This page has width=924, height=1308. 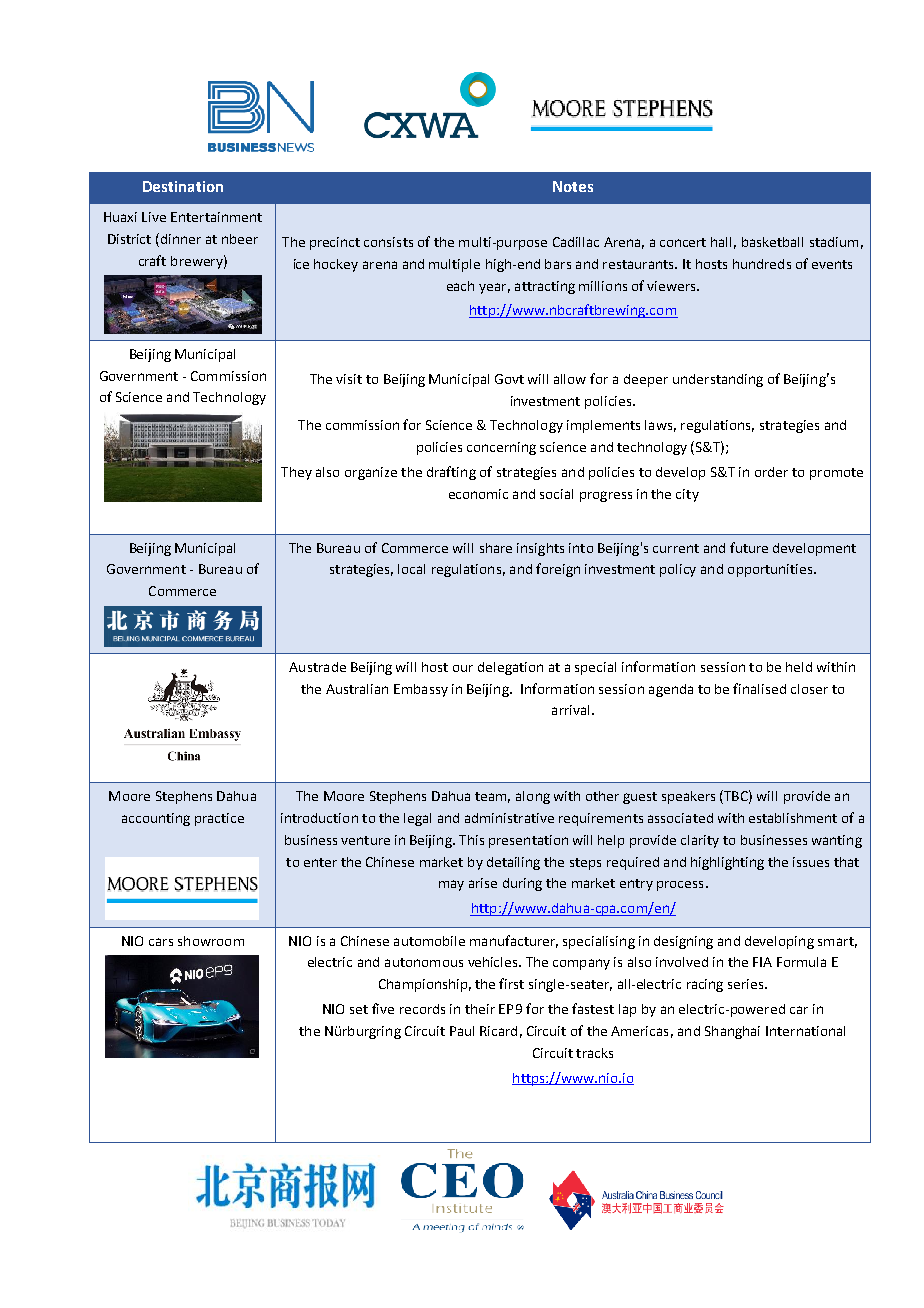 What do you see at coordinates (219, 819) in the page?
I see `practice` at bounding box center [219, 819].
